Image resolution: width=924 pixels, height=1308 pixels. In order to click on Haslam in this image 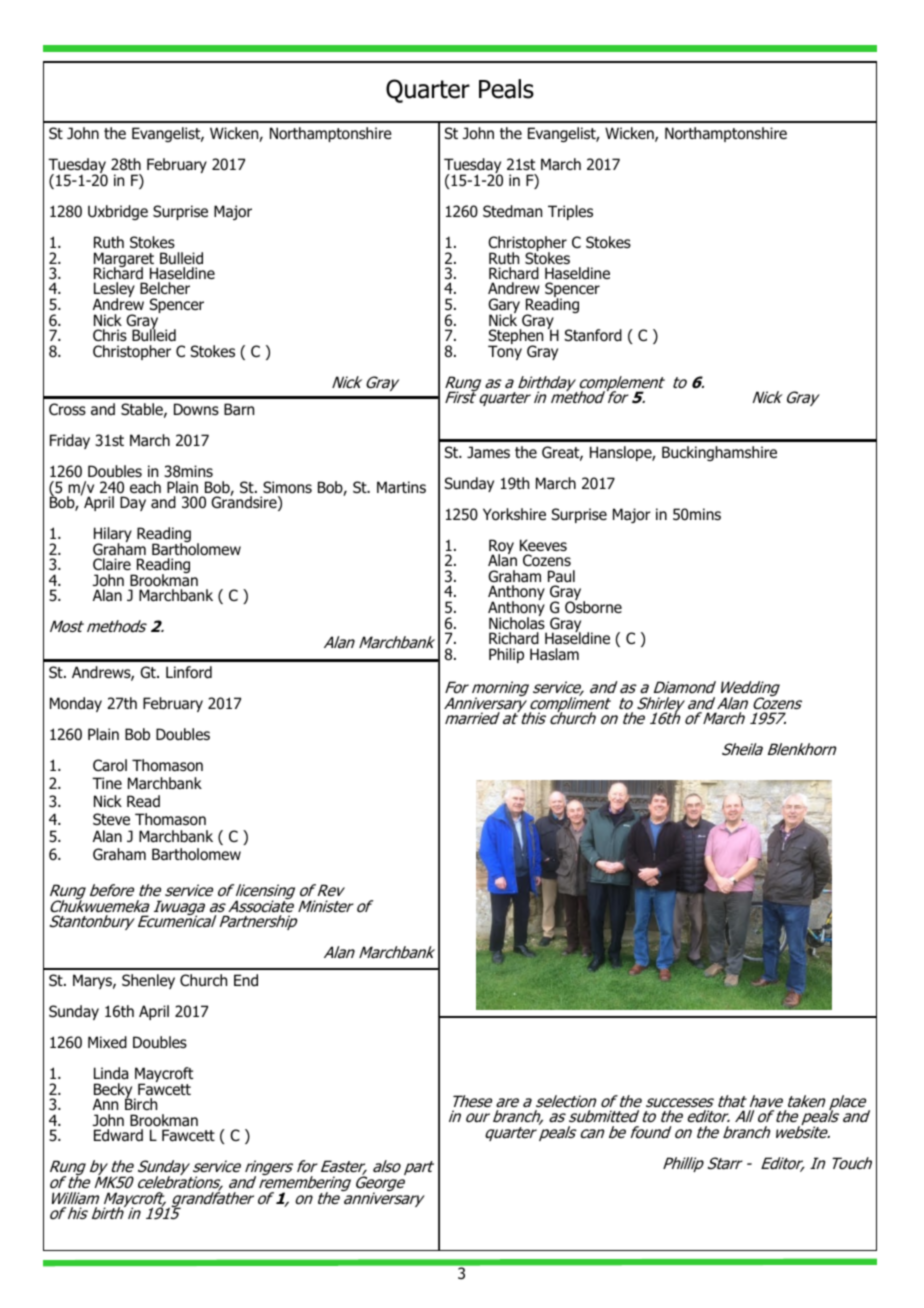, I will do `click(554, 654)`.
